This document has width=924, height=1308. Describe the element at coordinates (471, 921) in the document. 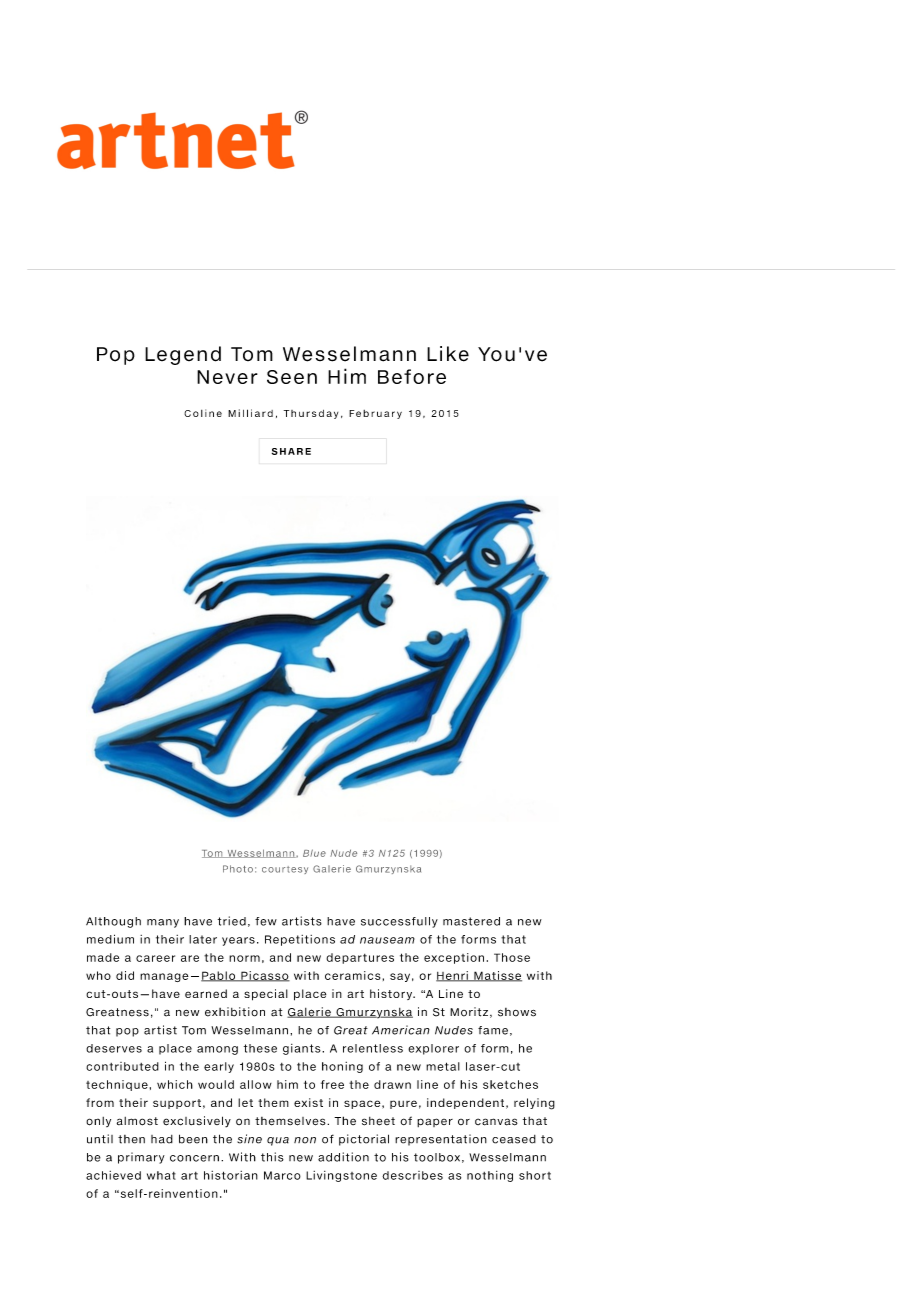

I see `mastered` at that location.
